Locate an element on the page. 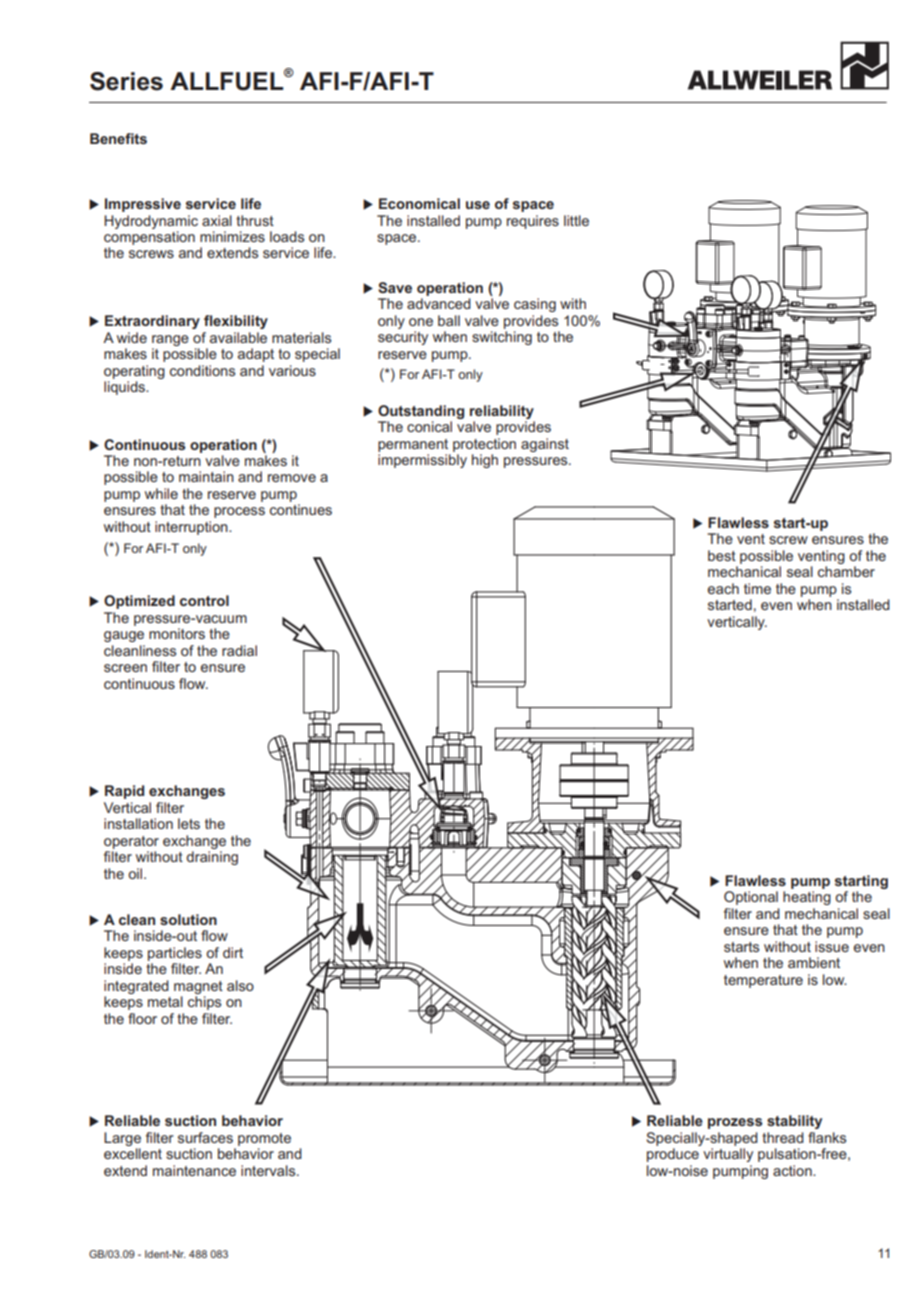  high is located at coordinates (485, 461).
